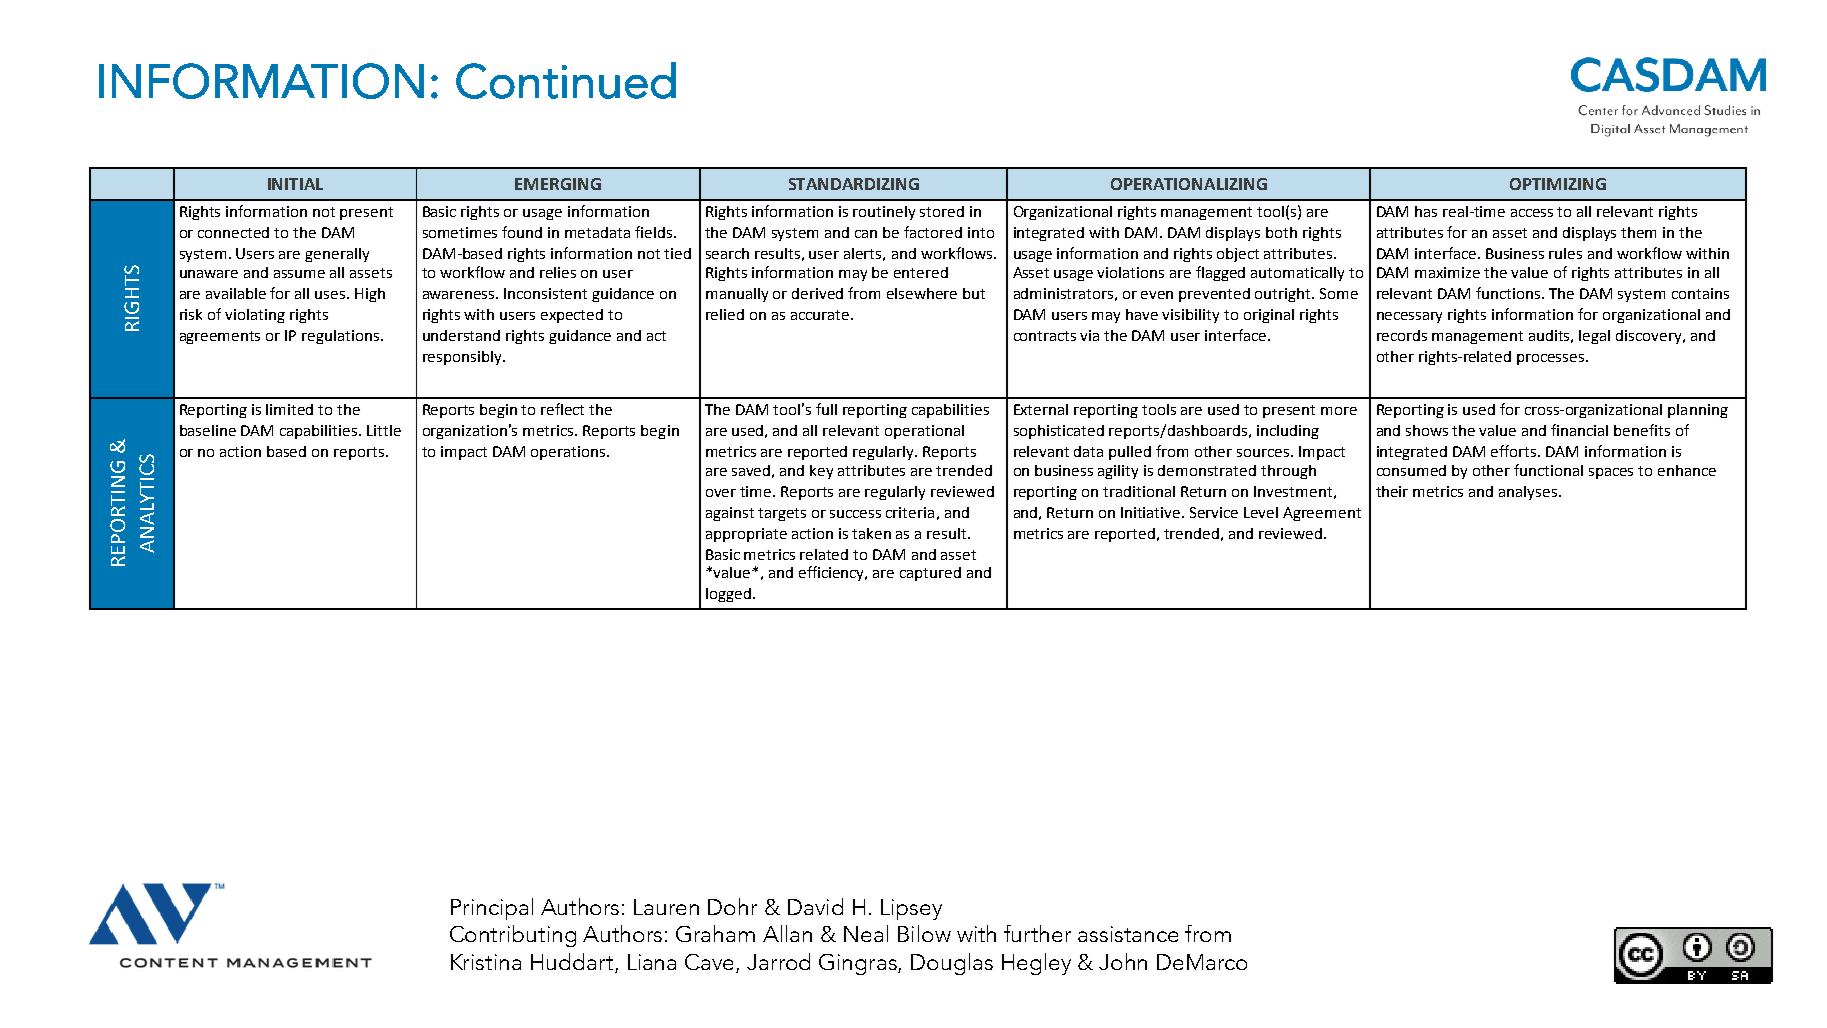  I want to click on logged, so click(730, 595).
